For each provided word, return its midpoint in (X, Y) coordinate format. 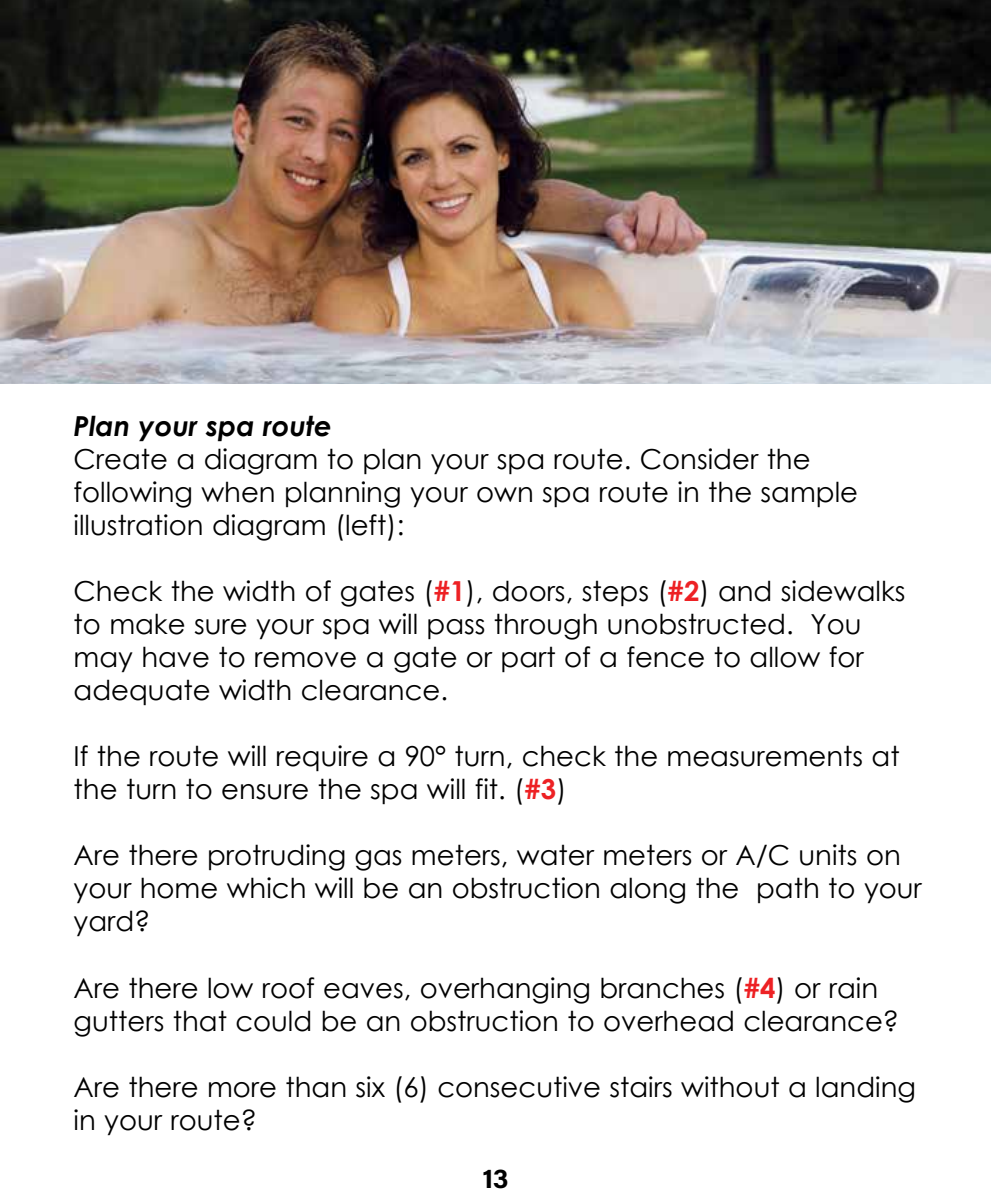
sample (809, 494)
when (237, 492)
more (242, 1090)
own (504, 495)
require (322, 758)
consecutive (519, 1087)
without (730, 1087)
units (828, 855)
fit (486, 788)
